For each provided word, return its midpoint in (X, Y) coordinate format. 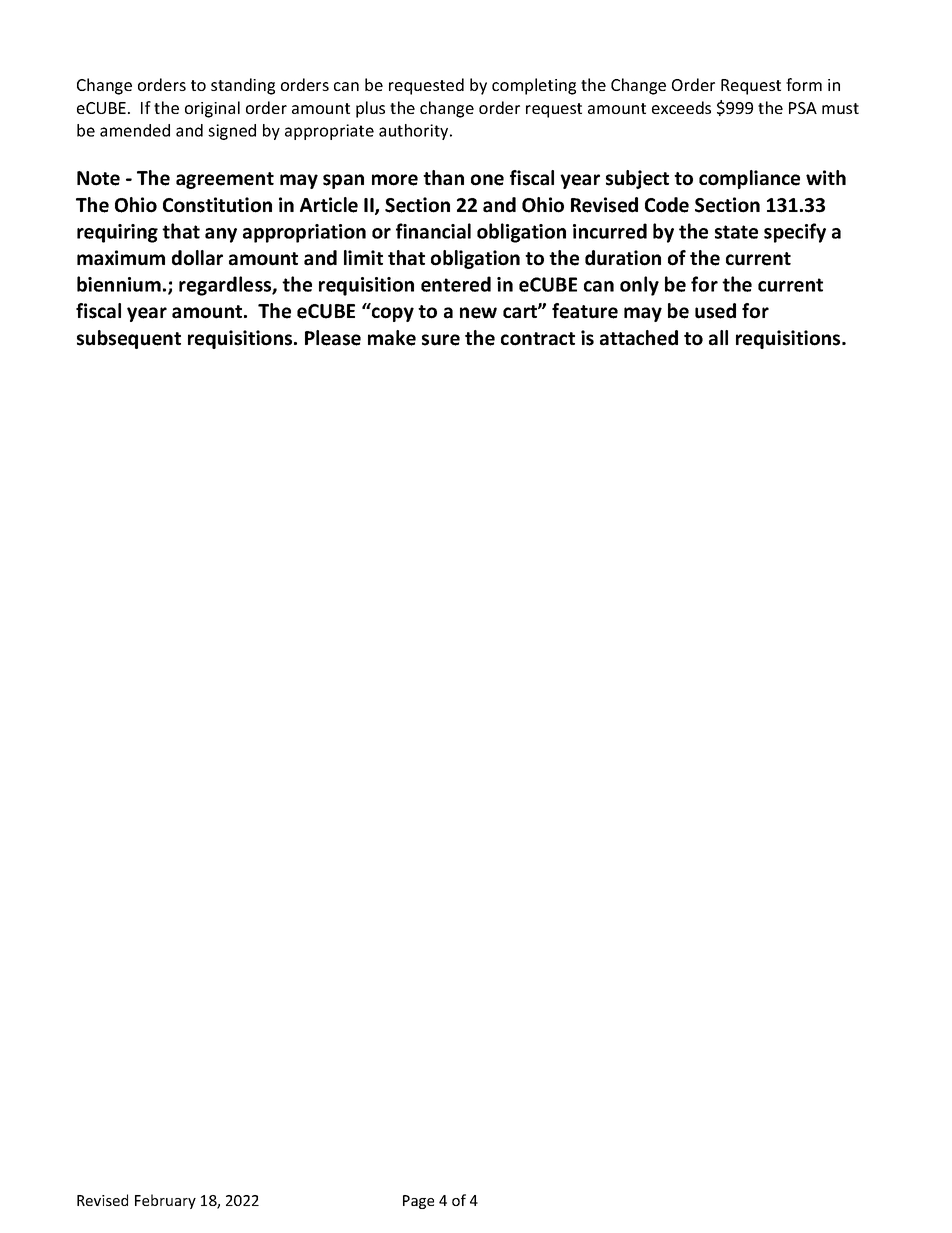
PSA (803, 108)
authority (415, 132)
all (718, 338)
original (212, 109)
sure (441, 340)
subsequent (129, 339)
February (165, 1201)
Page (418, 1202)
